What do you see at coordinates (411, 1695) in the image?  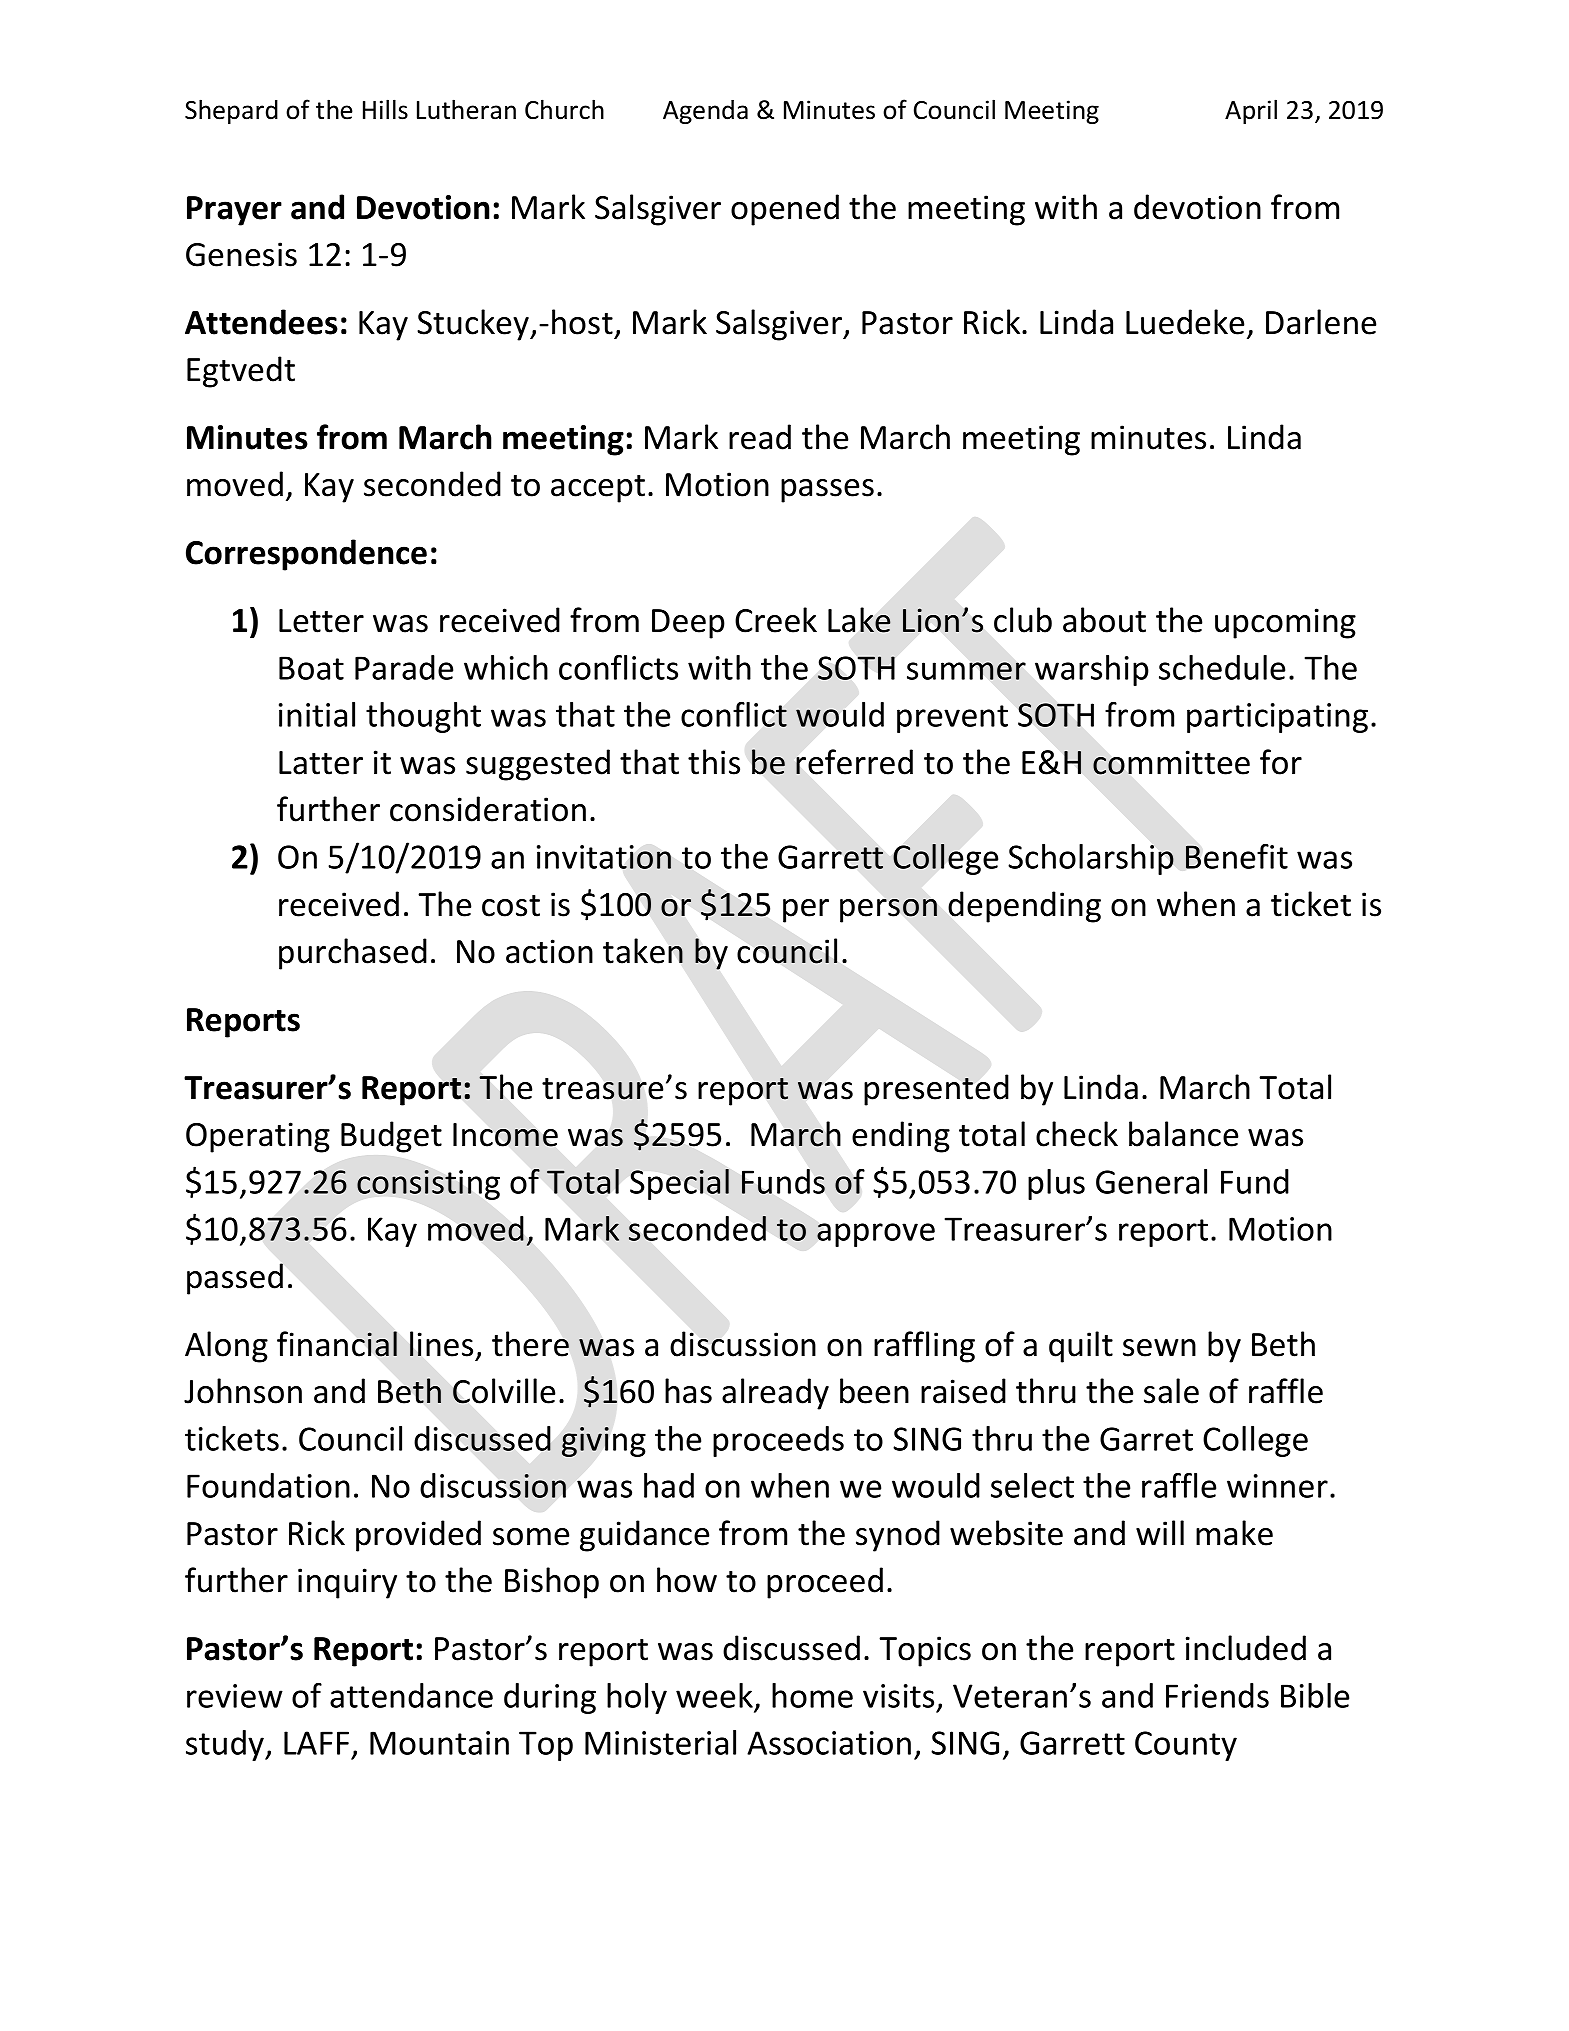 I see `attendance` at bounding box center [411, 1695].
